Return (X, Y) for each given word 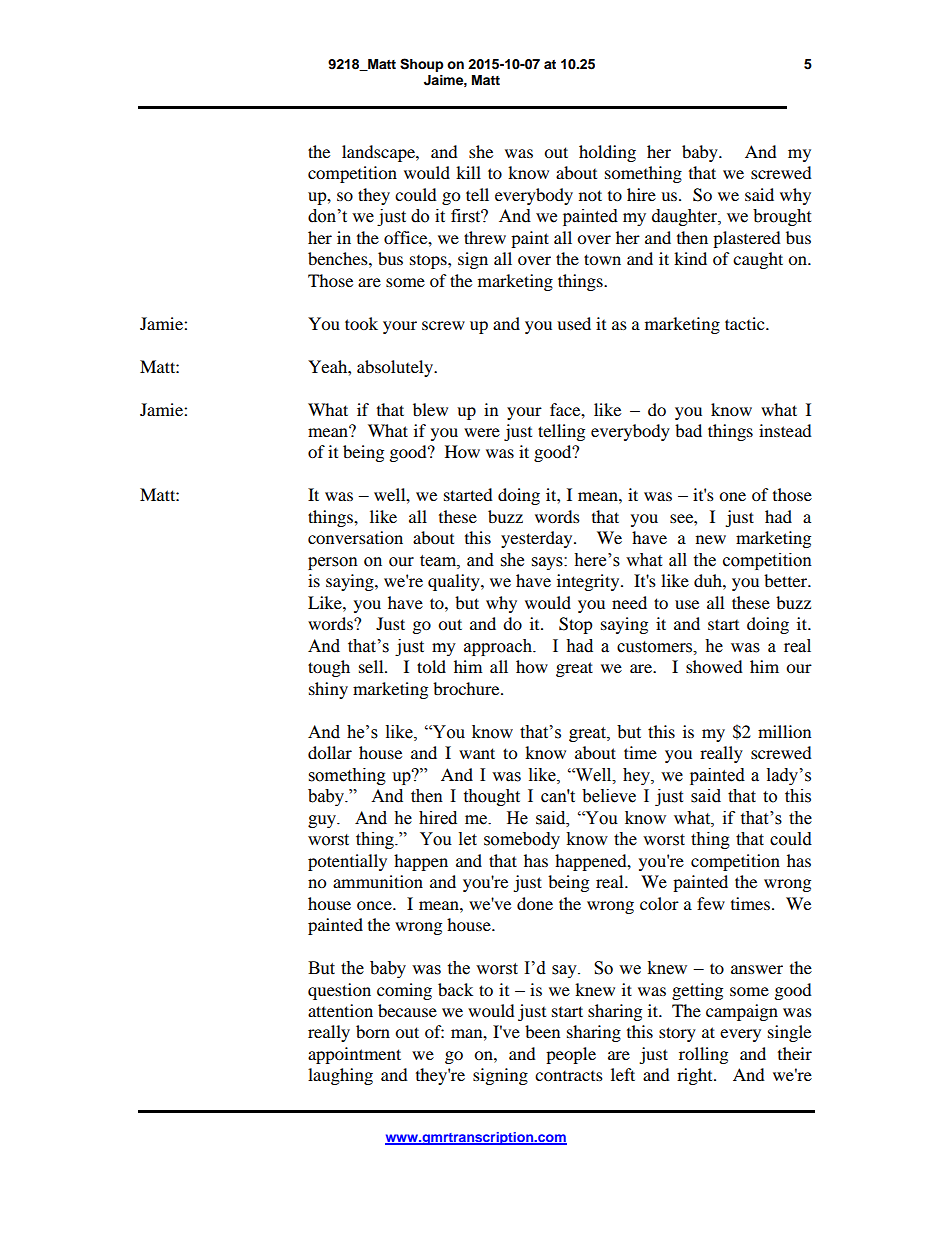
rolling (703, 1055)
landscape (379, 153)
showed (714, 666)
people (571, 1055)
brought (782, 217)
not (590, 195)
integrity (589, 582)
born (373, 1031)
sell (372, 666)
